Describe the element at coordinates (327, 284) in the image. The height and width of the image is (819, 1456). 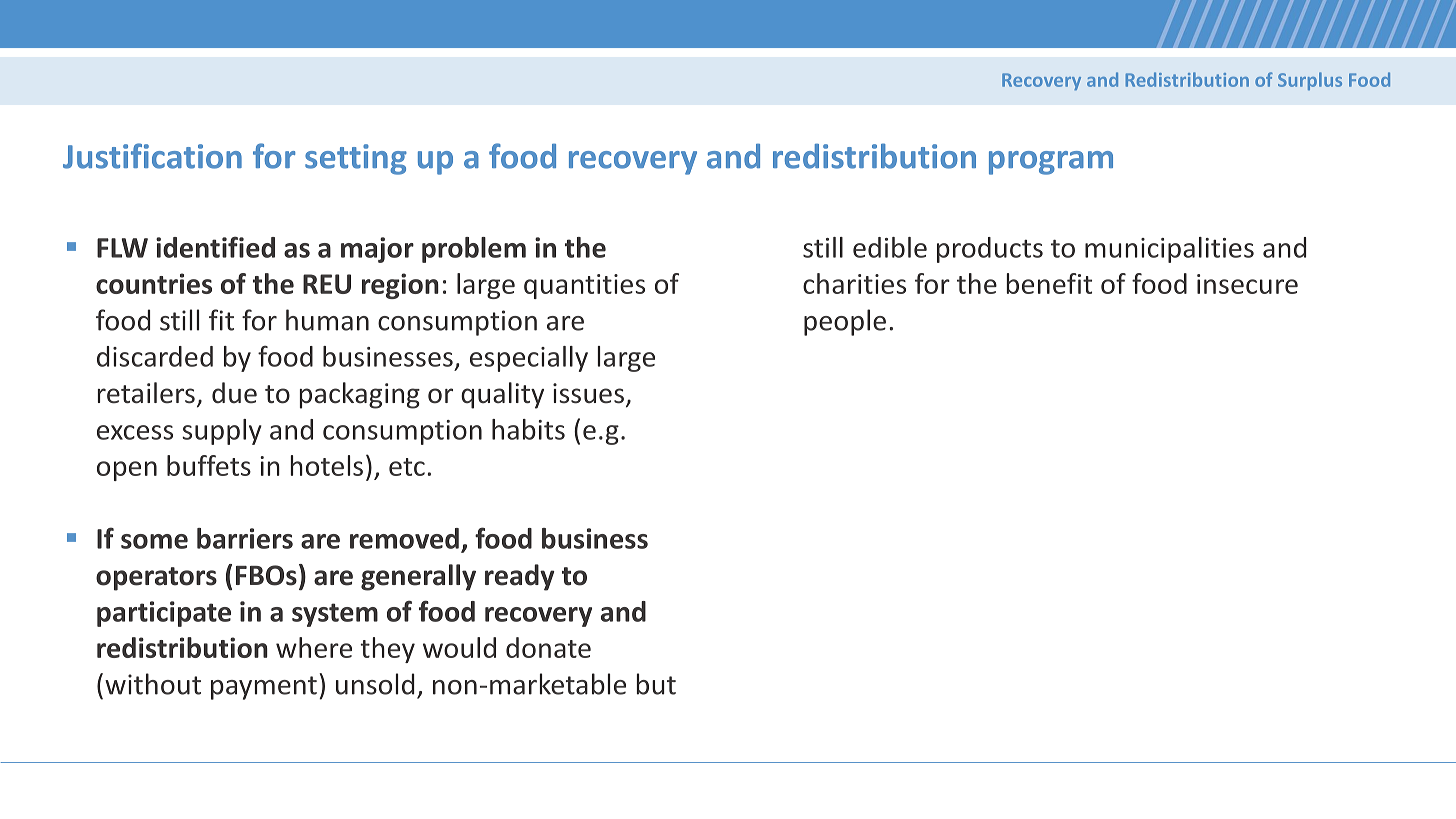
I see `REU` at that location.
